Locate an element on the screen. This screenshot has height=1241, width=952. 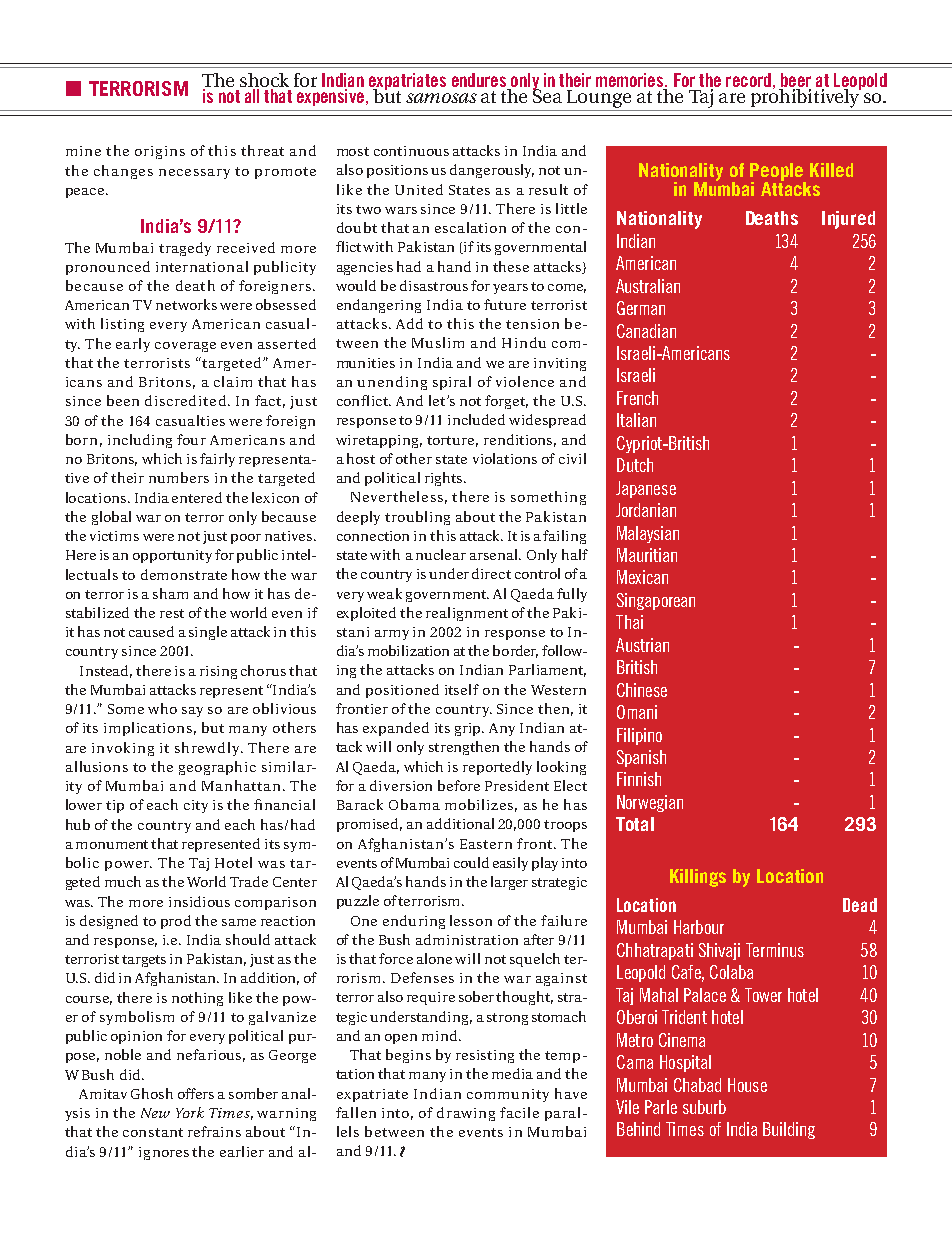
samosas is located at coordinates (441, 98).
